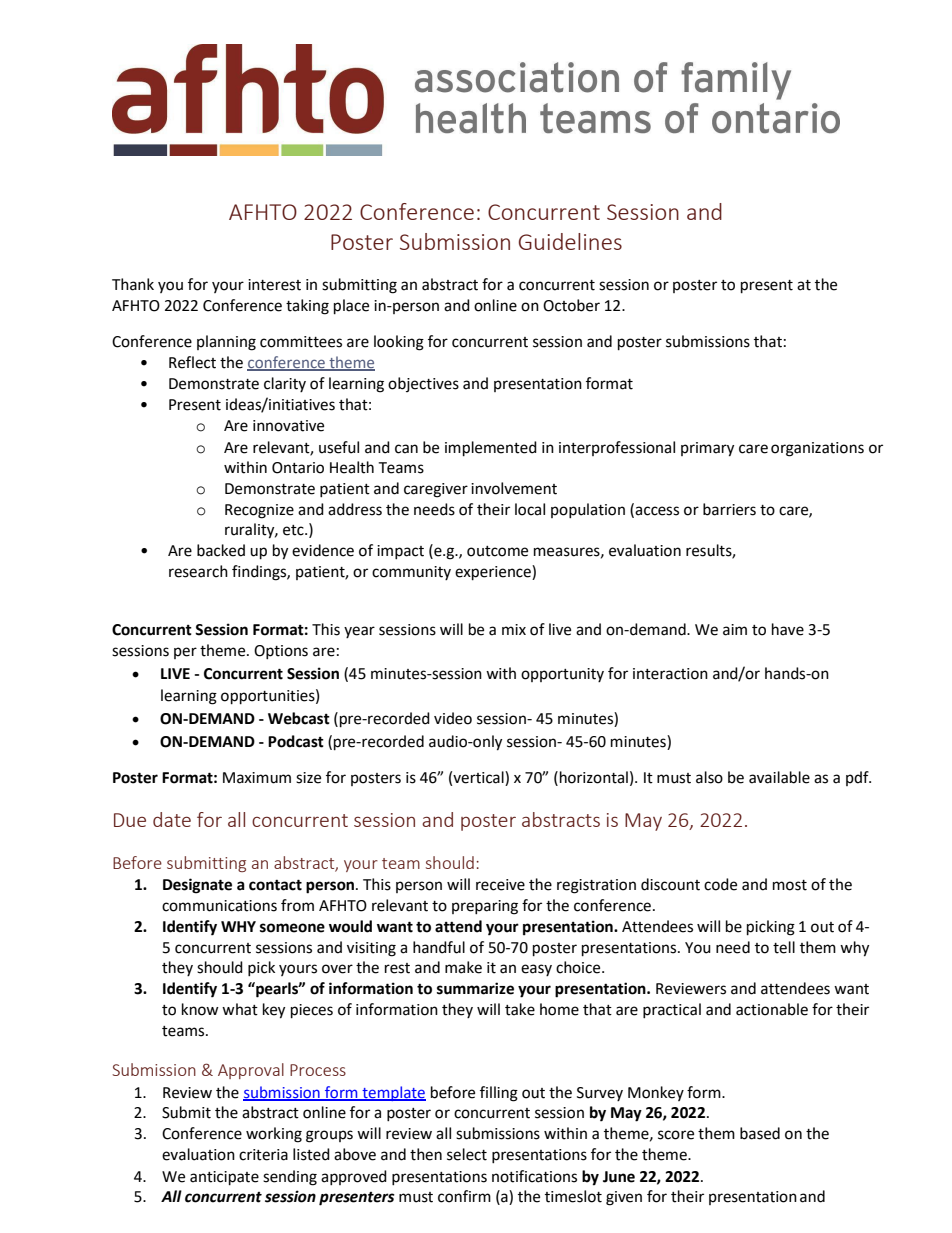 Image resolution: width=952 pixels, height=1233 pixels. What do you see at coordinates (779, 777) in the image?
I see `available` at bounding box center [779, 777].
